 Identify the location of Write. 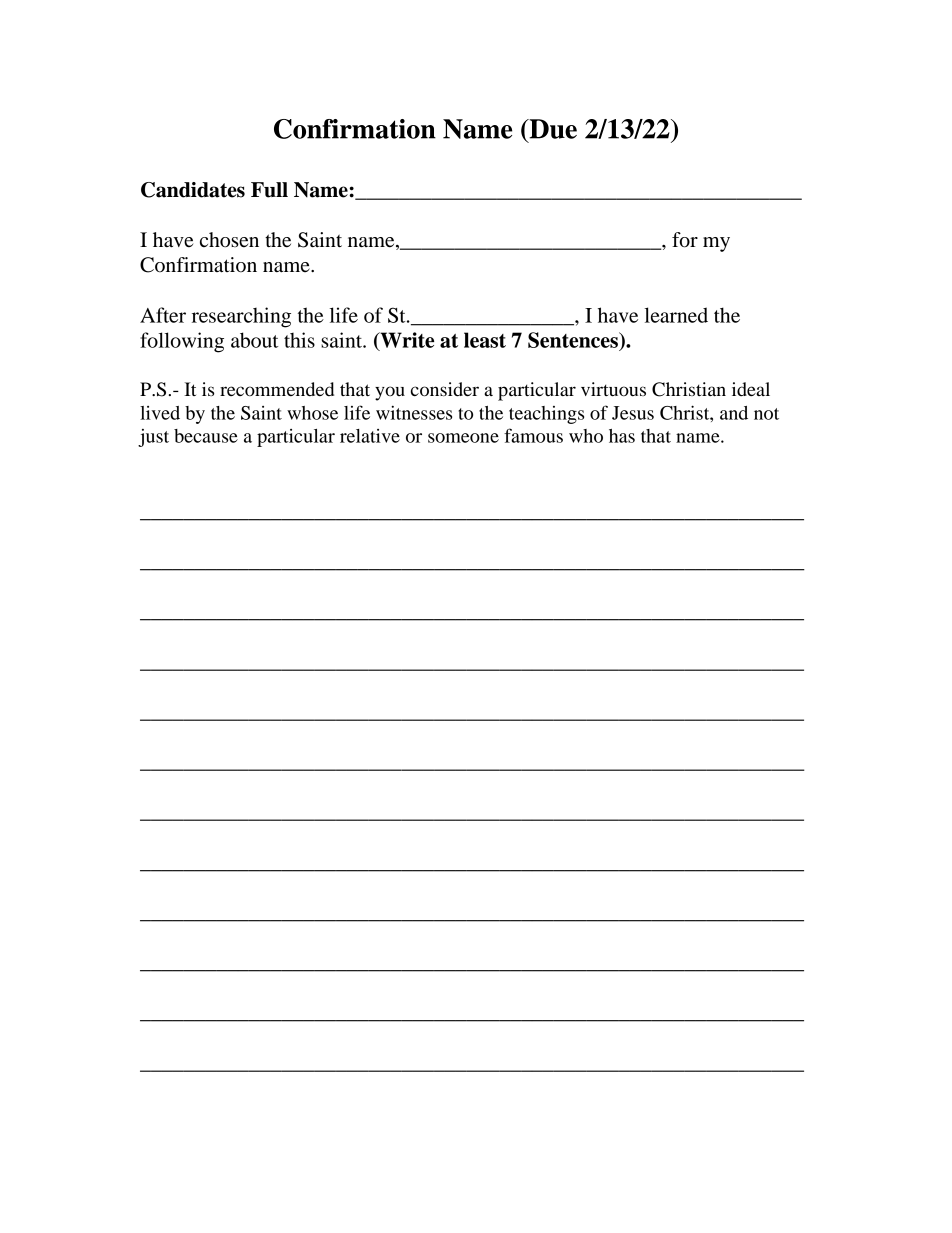
(406, 341).
